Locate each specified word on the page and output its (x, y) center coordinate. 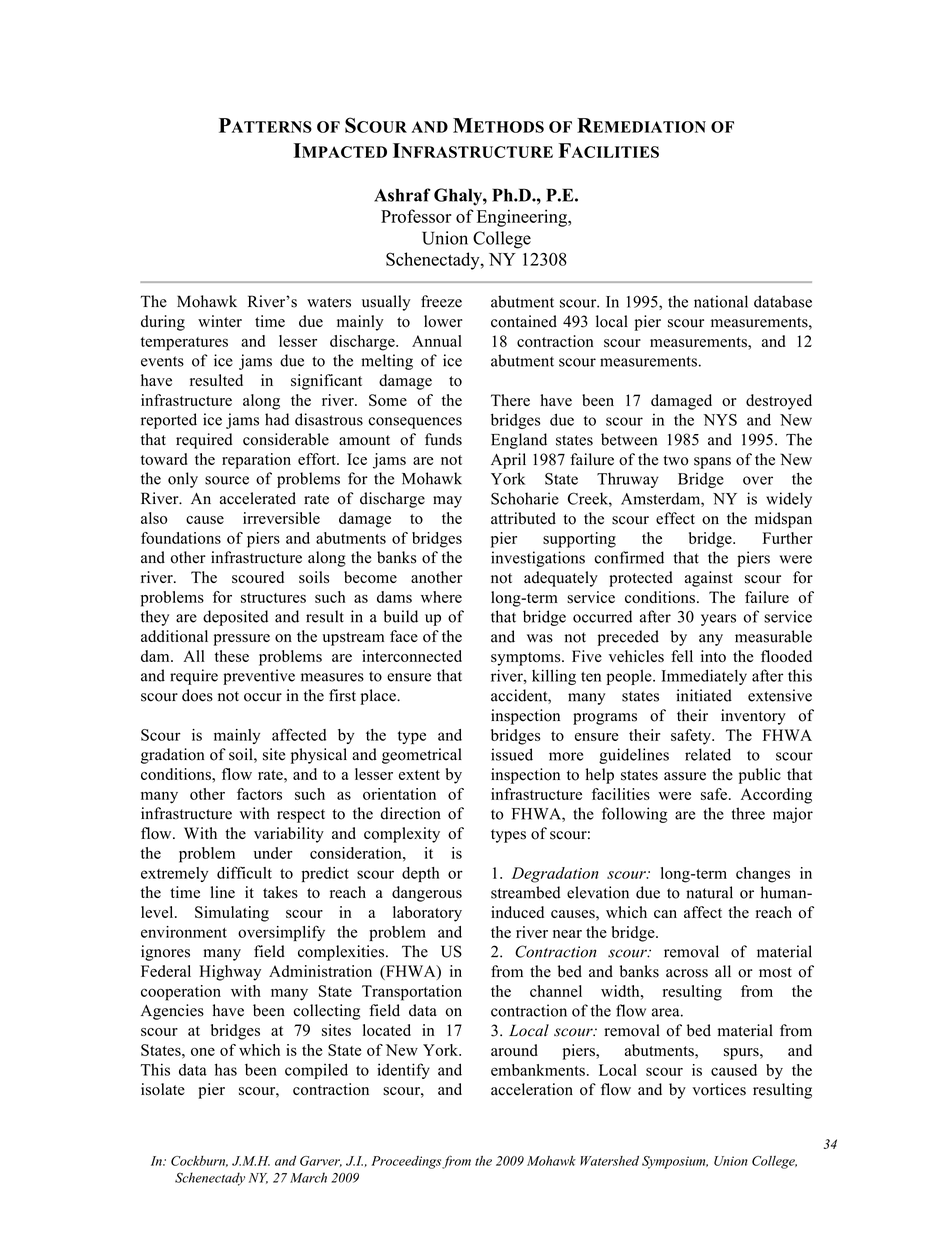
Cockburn (199, 1161)
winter (220, 321)
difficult (244, 872)
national (721, 301)
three (748, 813)
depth (421, 874)
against (709, 579)
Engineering (523, 218)
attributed (523, 518)
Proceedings (406, 1162)
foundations (181, 538)
